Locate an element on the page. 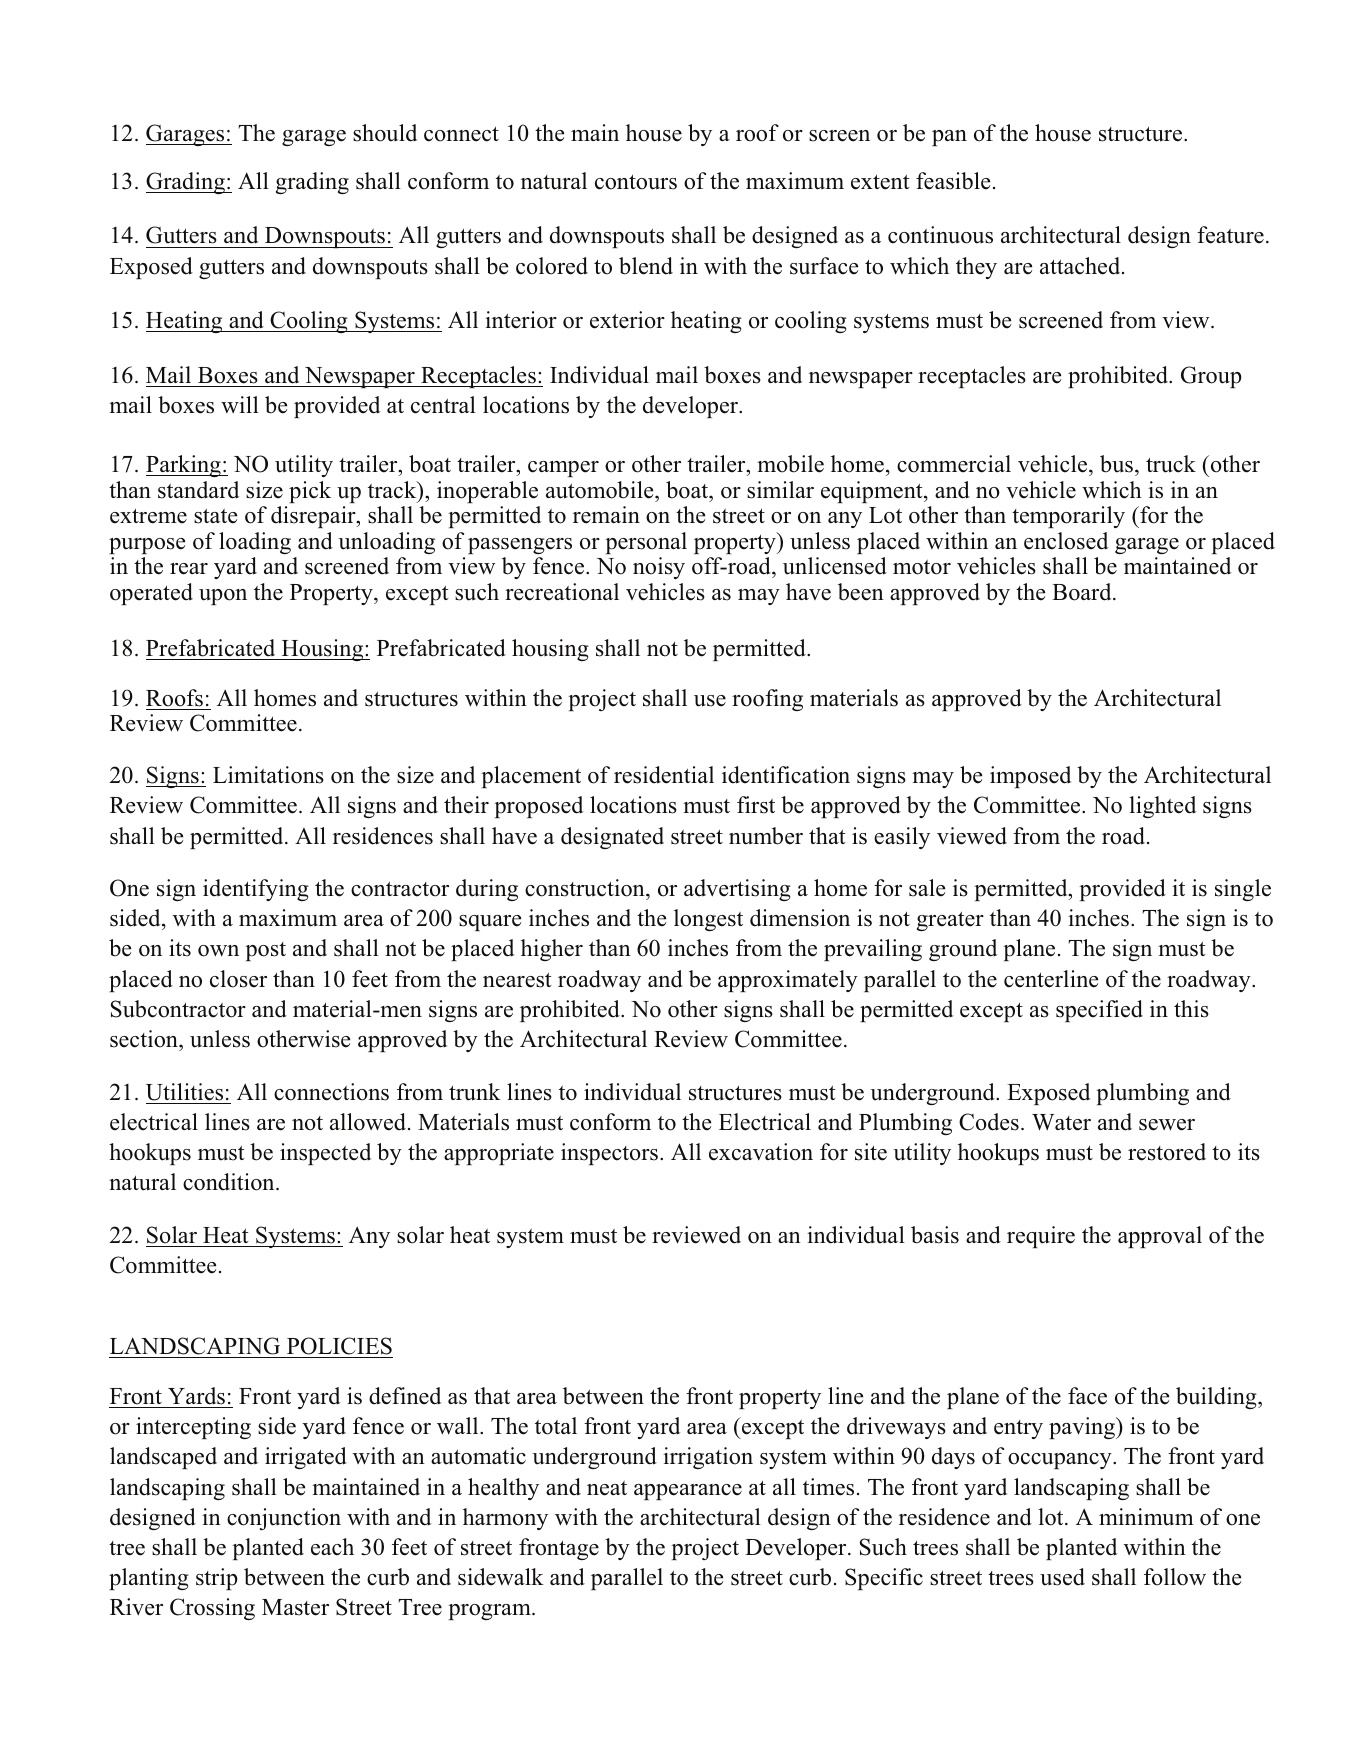 This image has width=1351, height=1748. strip is located at coordinates (217, 1579).
